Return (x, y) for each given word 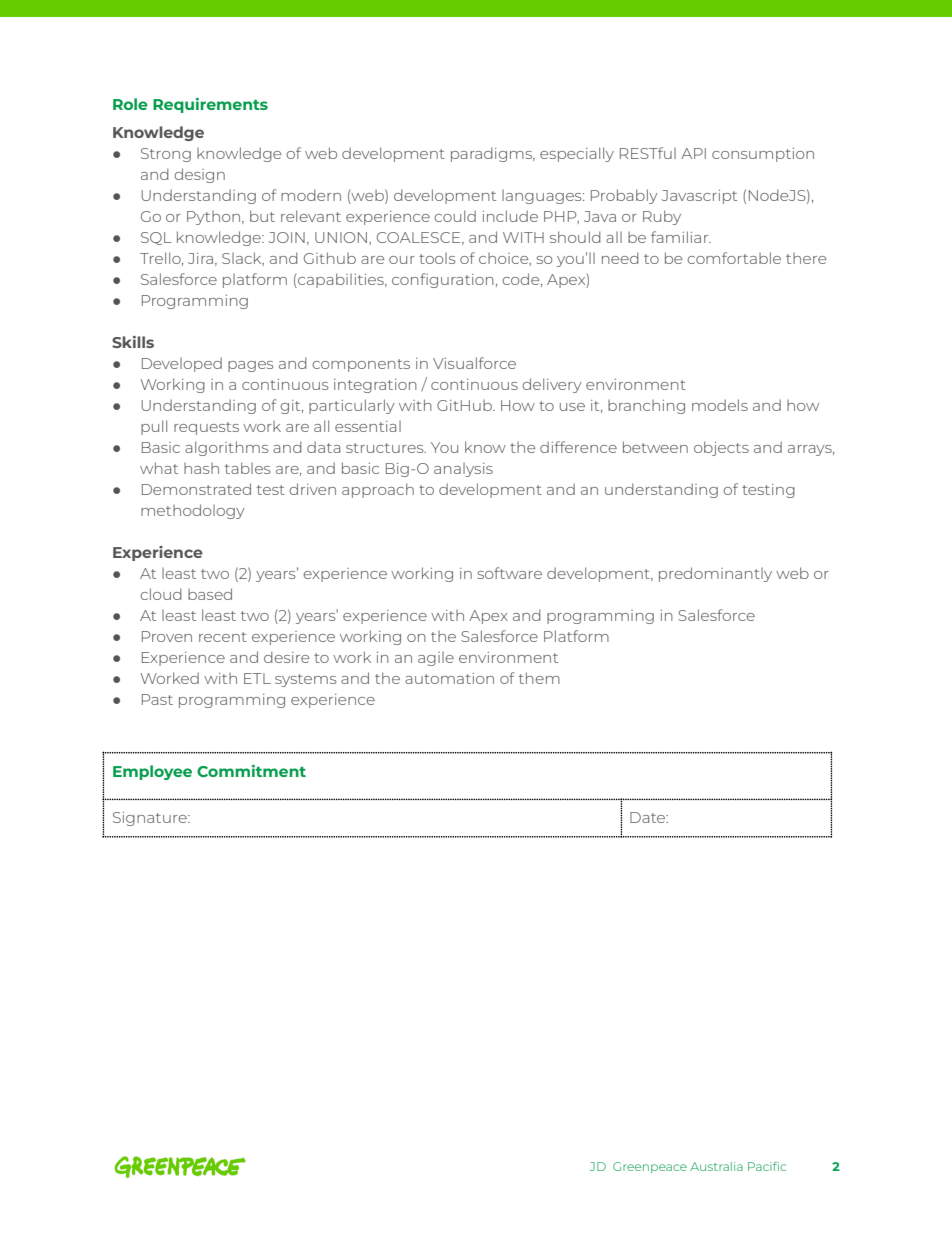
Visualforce (474, 363)
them (539, 678)
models (720, 405)
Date (649, 817)
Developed (182, 364)
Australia (716, 1166)
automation (449, 678)
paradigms (493, 154)
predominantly (715, 574)
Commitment (251, 771)
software (510, 573)
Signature (151, 819)
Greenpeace (650, 1167)
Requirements (210, 105)
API (693, 153)
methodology (193, 511)
